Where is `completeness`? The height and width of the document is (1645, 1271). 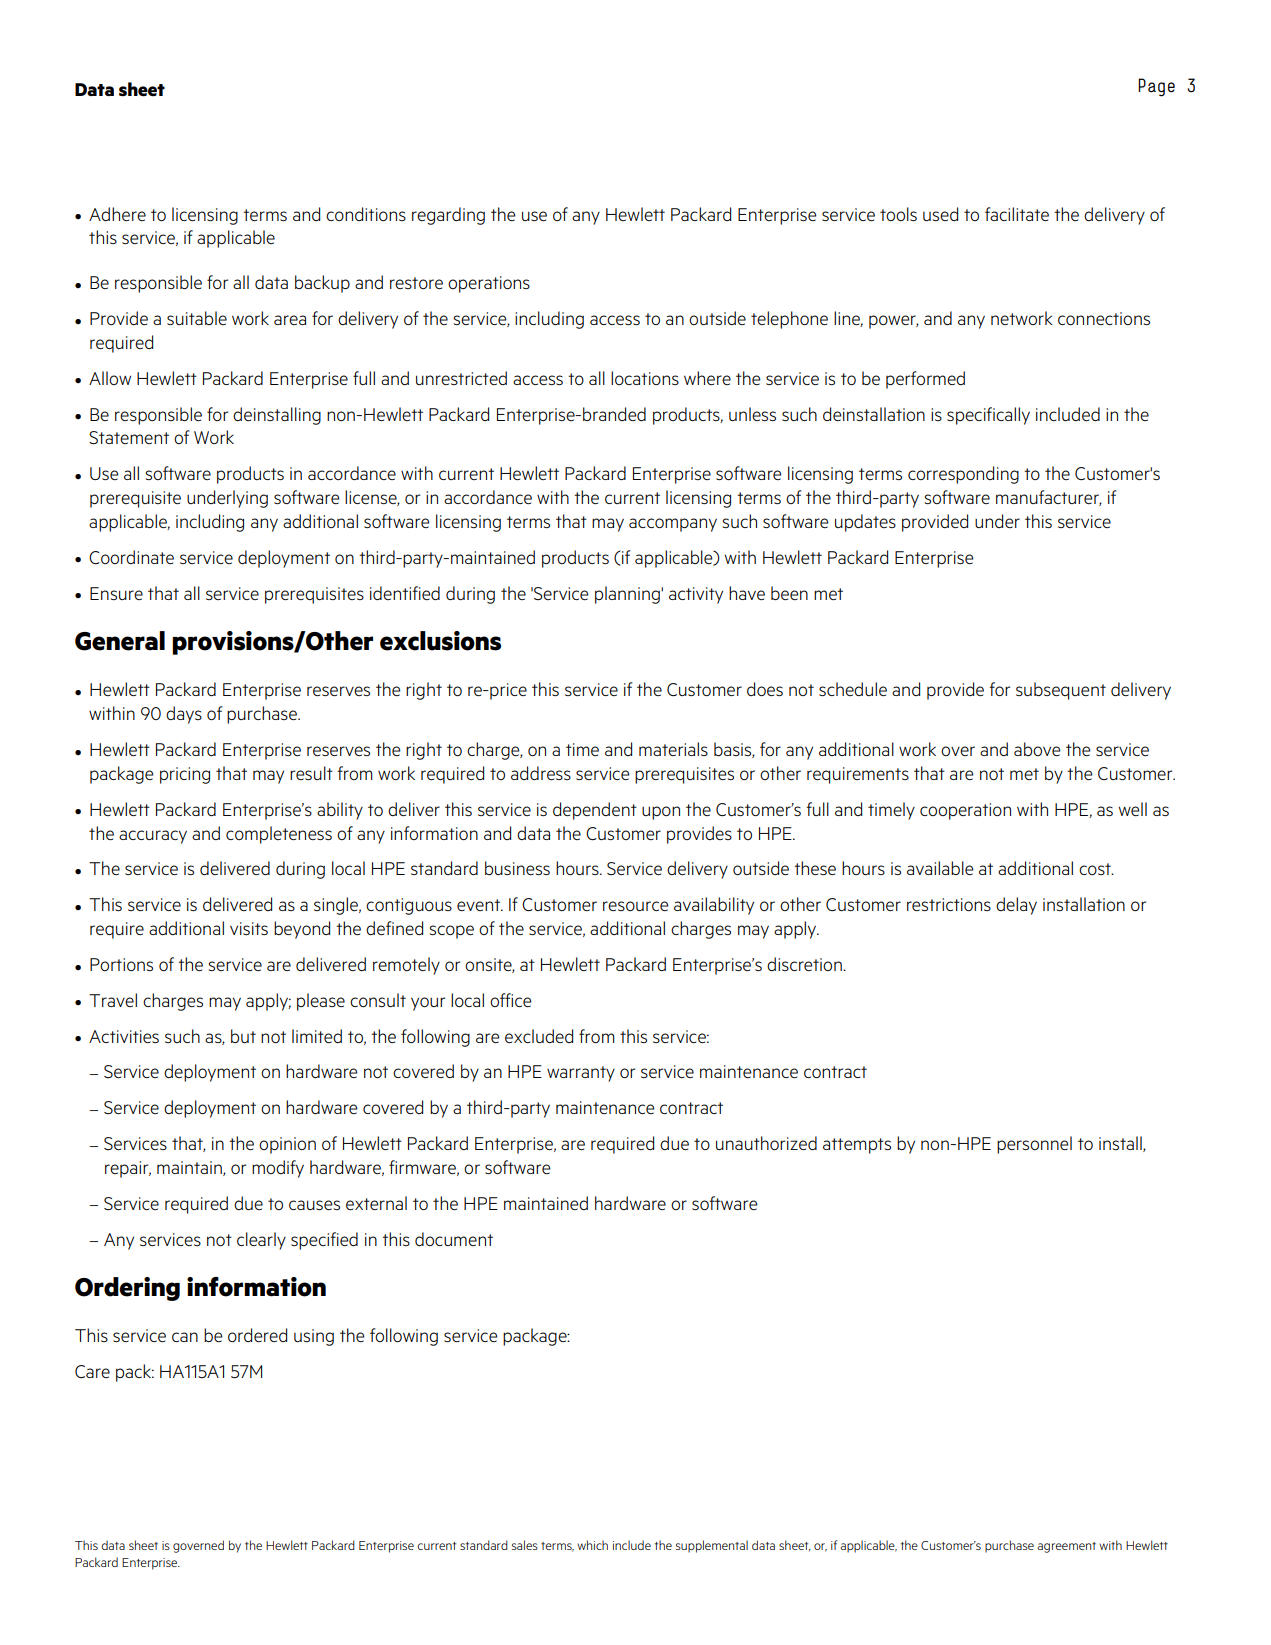 completeness is located at coordinates (279, 835).
